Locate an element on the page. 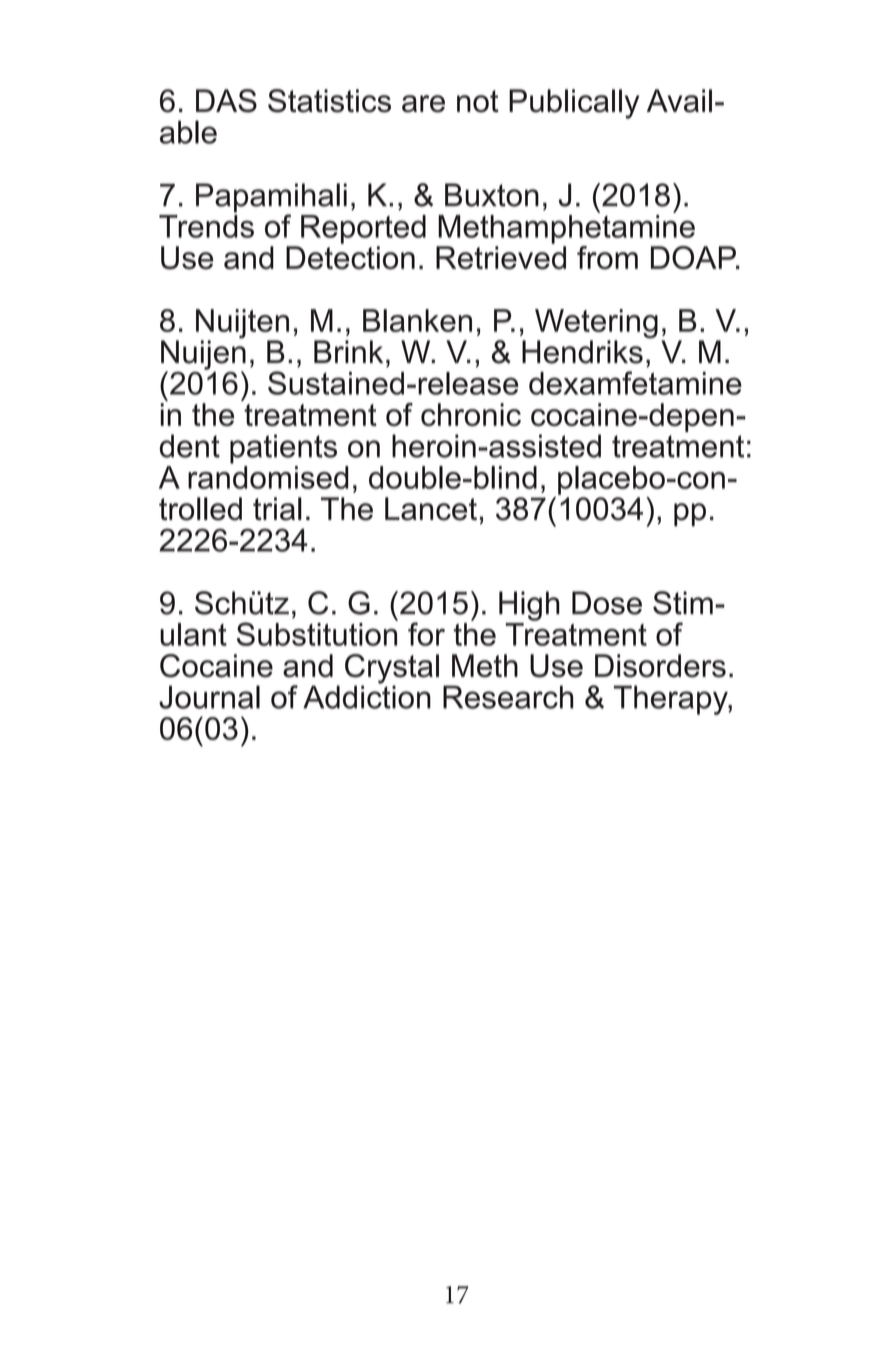 Image resolution: width=887 pixels, height=1372 pixels. Lancet is located at coordinates (431, 509).
